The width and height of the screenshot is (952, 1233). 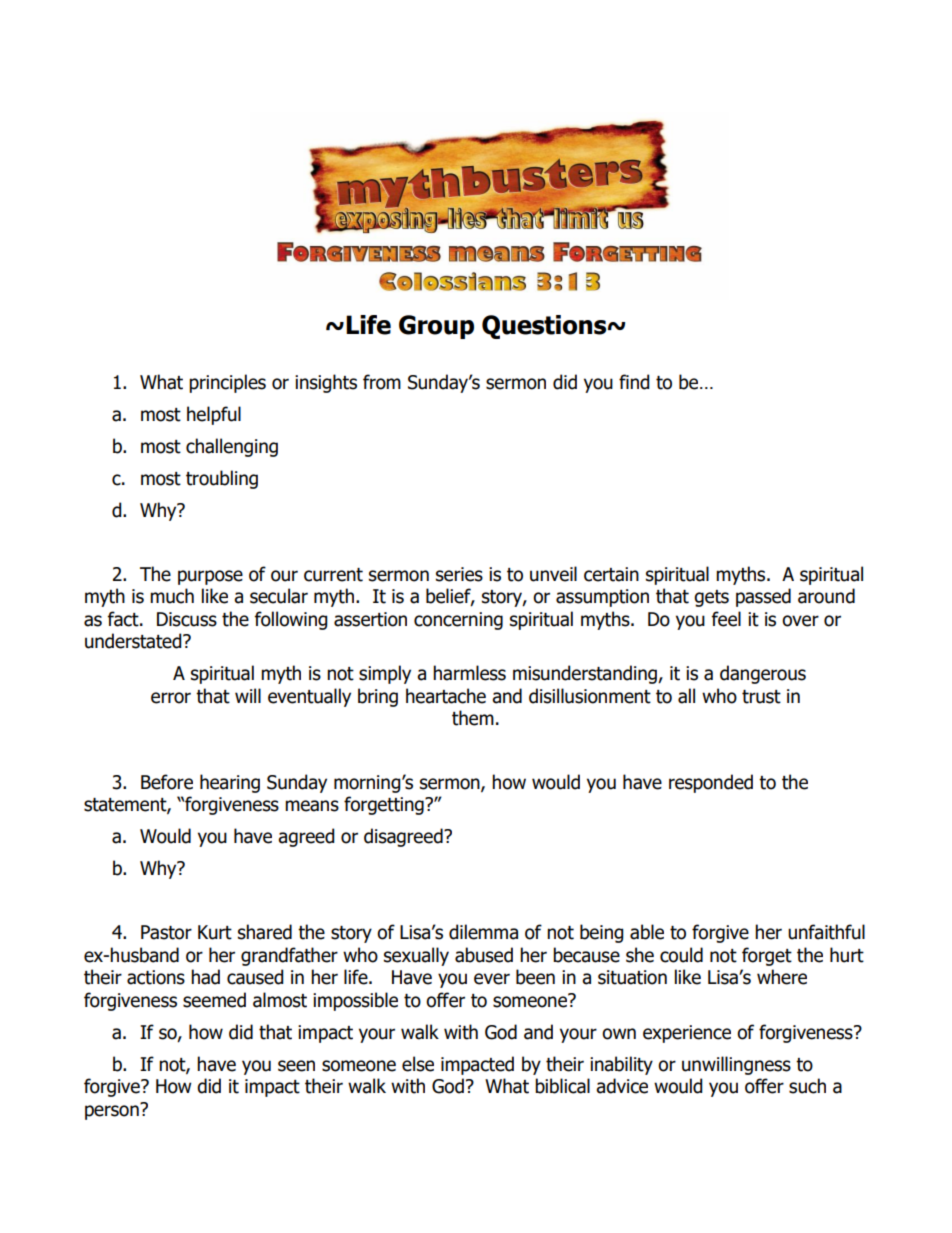 I want to click on them, so click(x=473, y=718).
